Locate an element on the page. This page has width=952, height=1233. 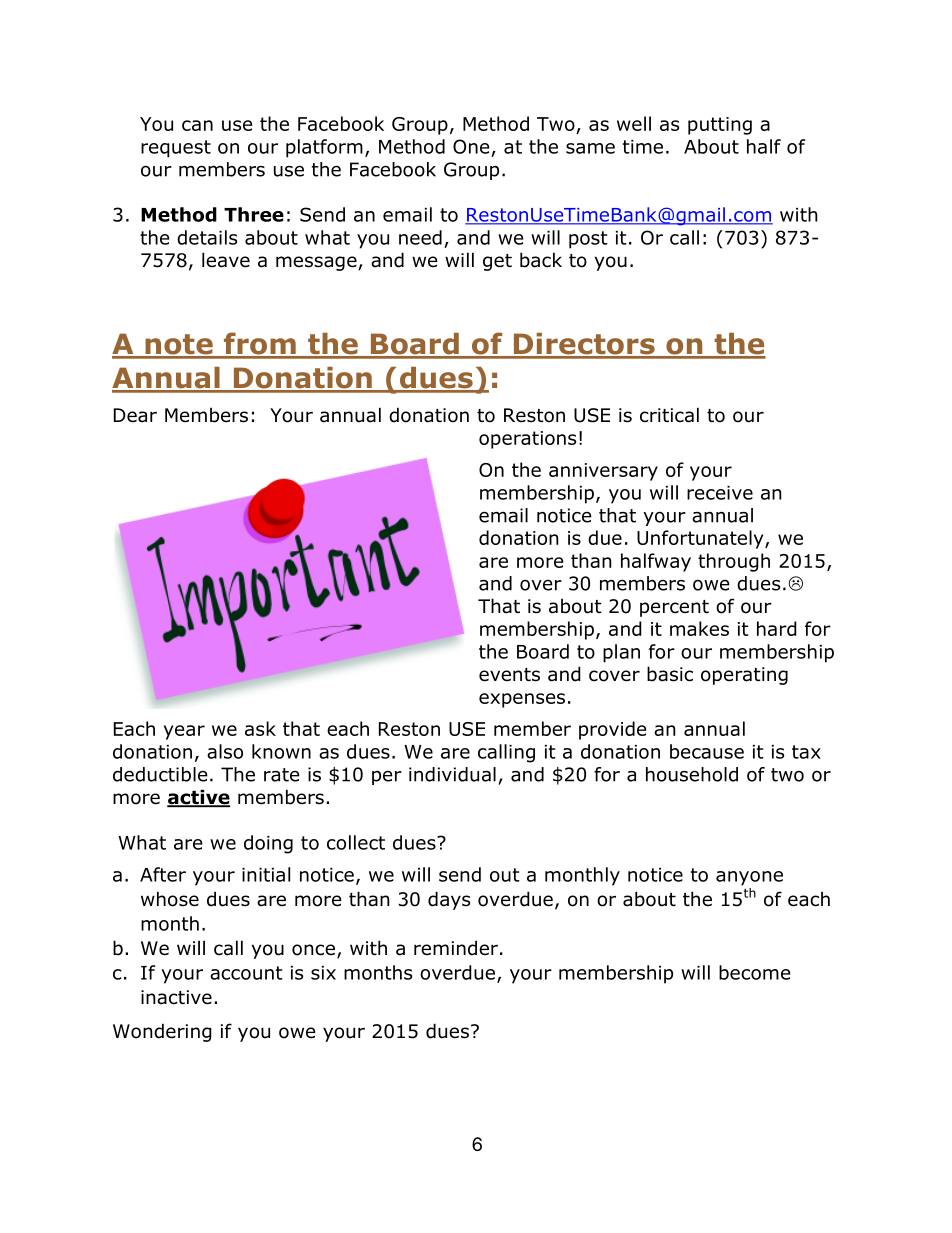
events is located at coordinates (509, 675).
